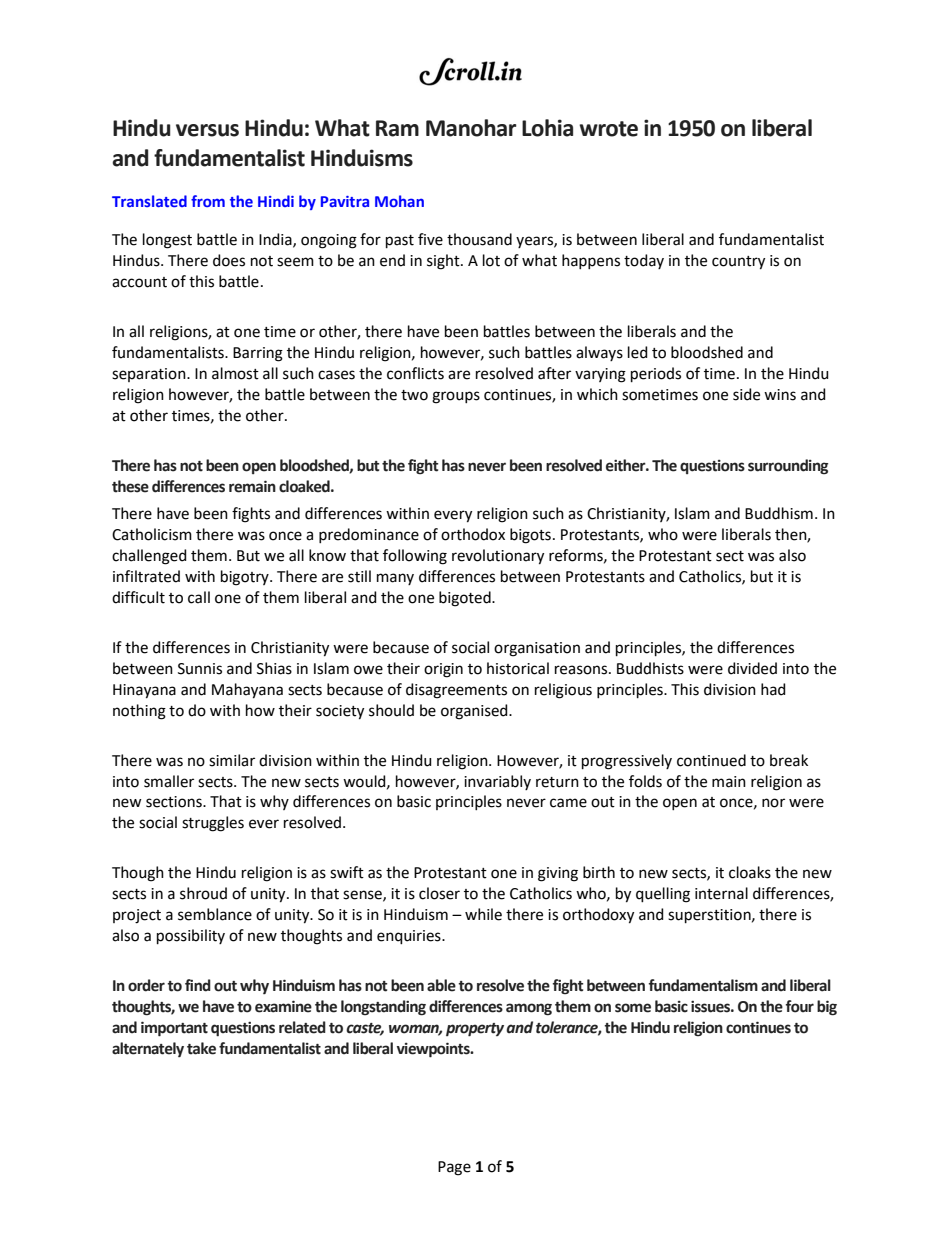  I want to click on wrote, so click(608, 129).
